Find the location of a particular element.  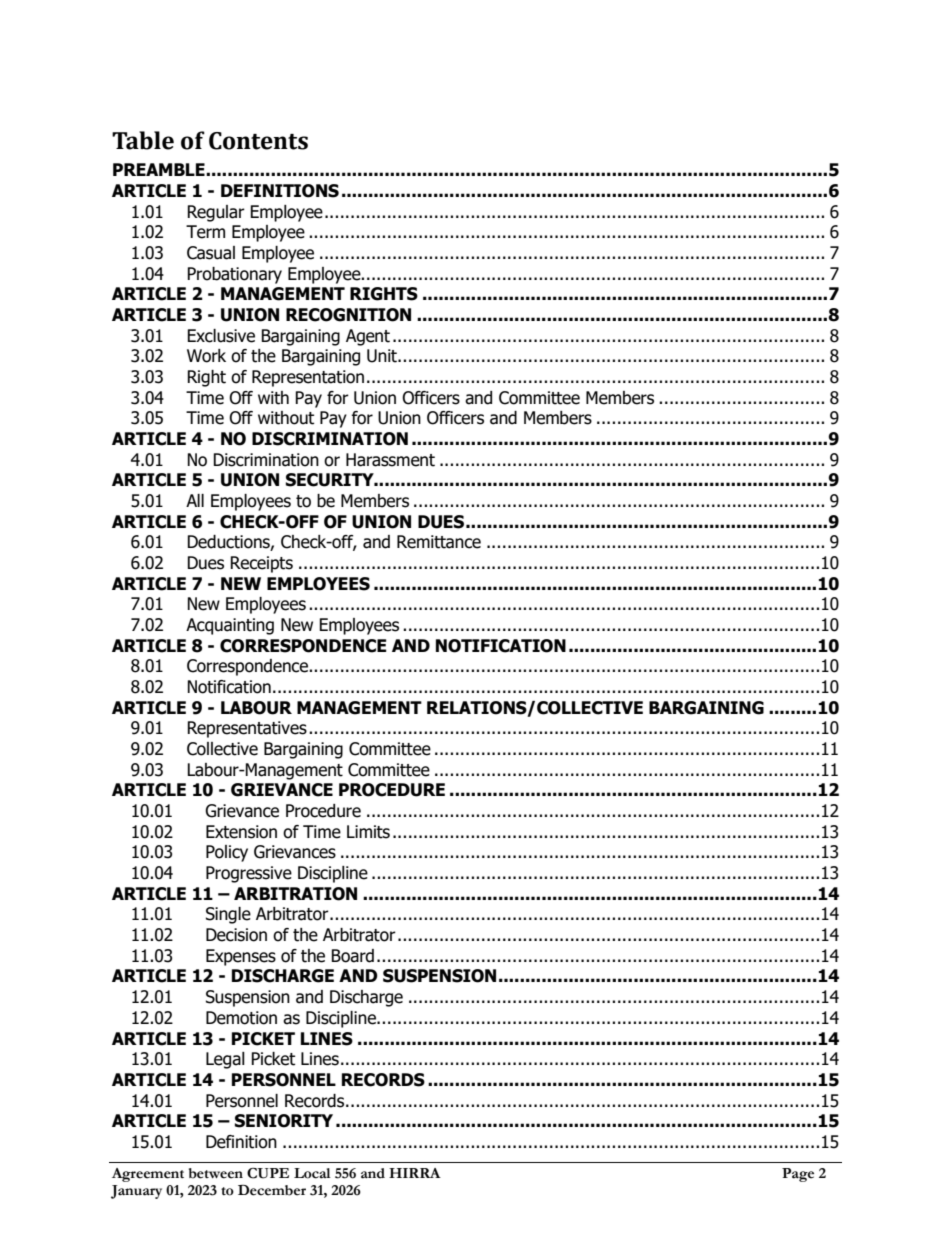

ARBITRATION is located at coordinates (295, 894).
